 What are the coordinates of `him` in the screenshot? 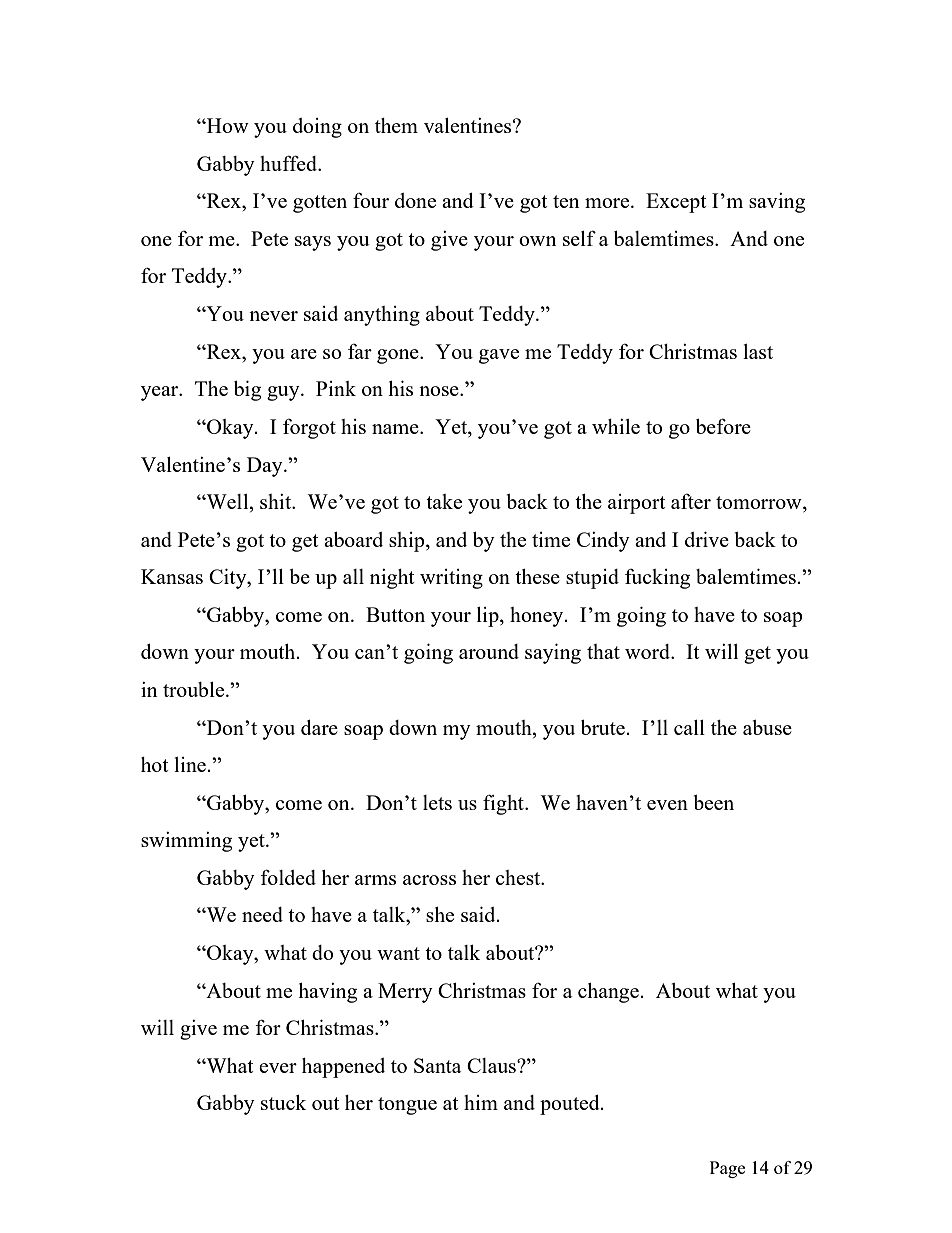 It's located at (481, 1102).
